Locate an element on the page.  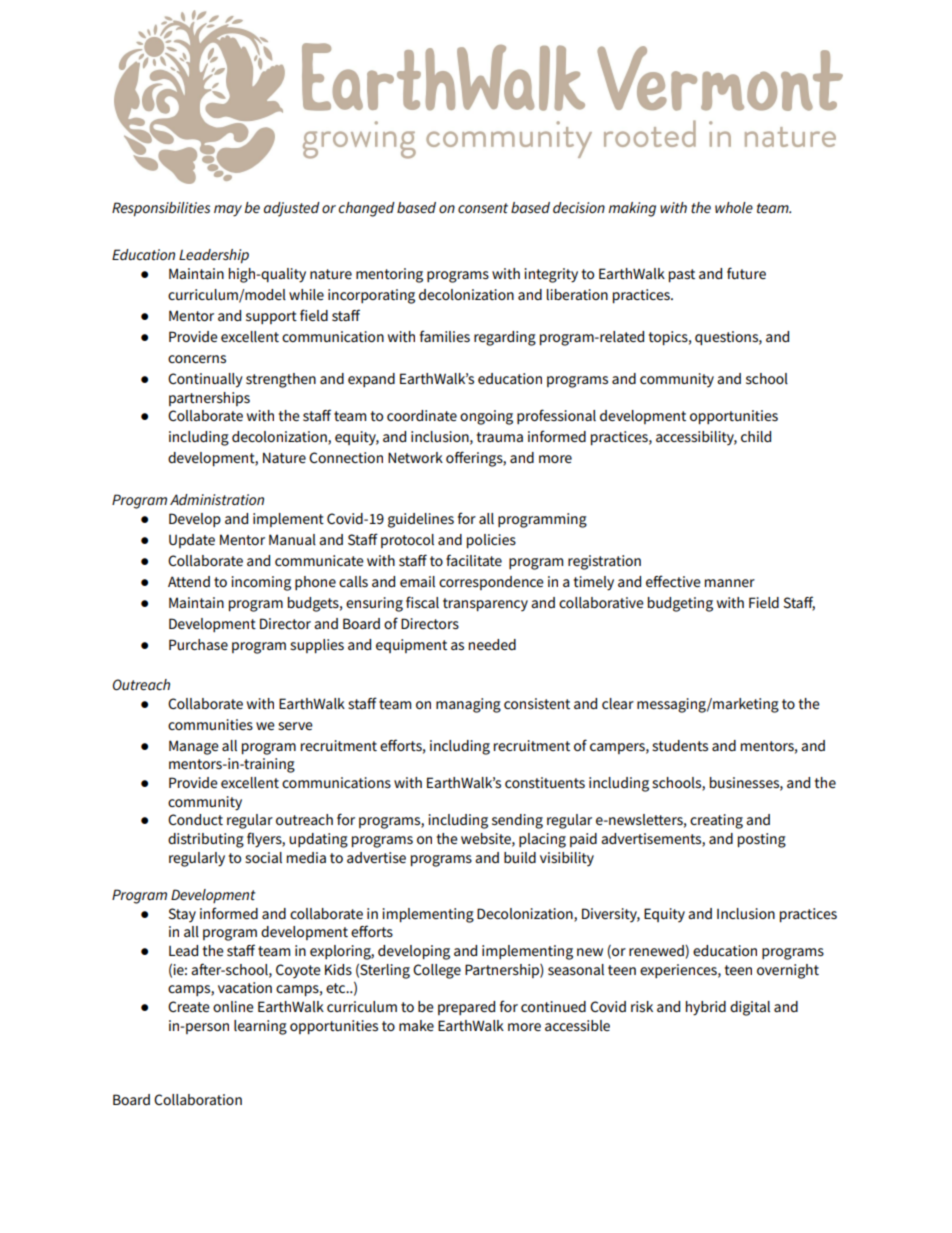
manner is located at coordinates (730, 583).
